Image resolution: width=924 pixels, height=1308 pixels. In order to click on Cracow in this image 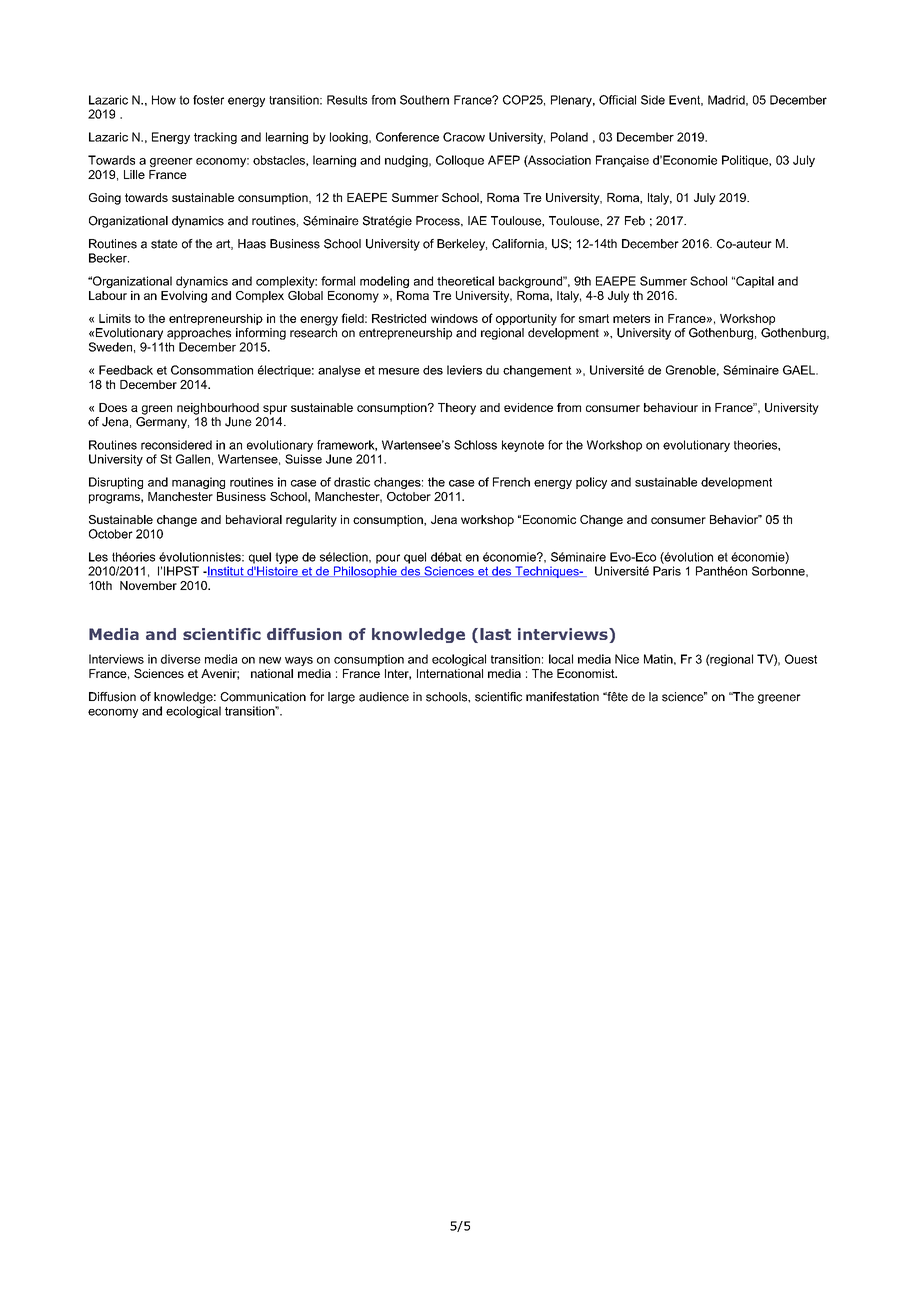, I will do `click(464, 137)`.
